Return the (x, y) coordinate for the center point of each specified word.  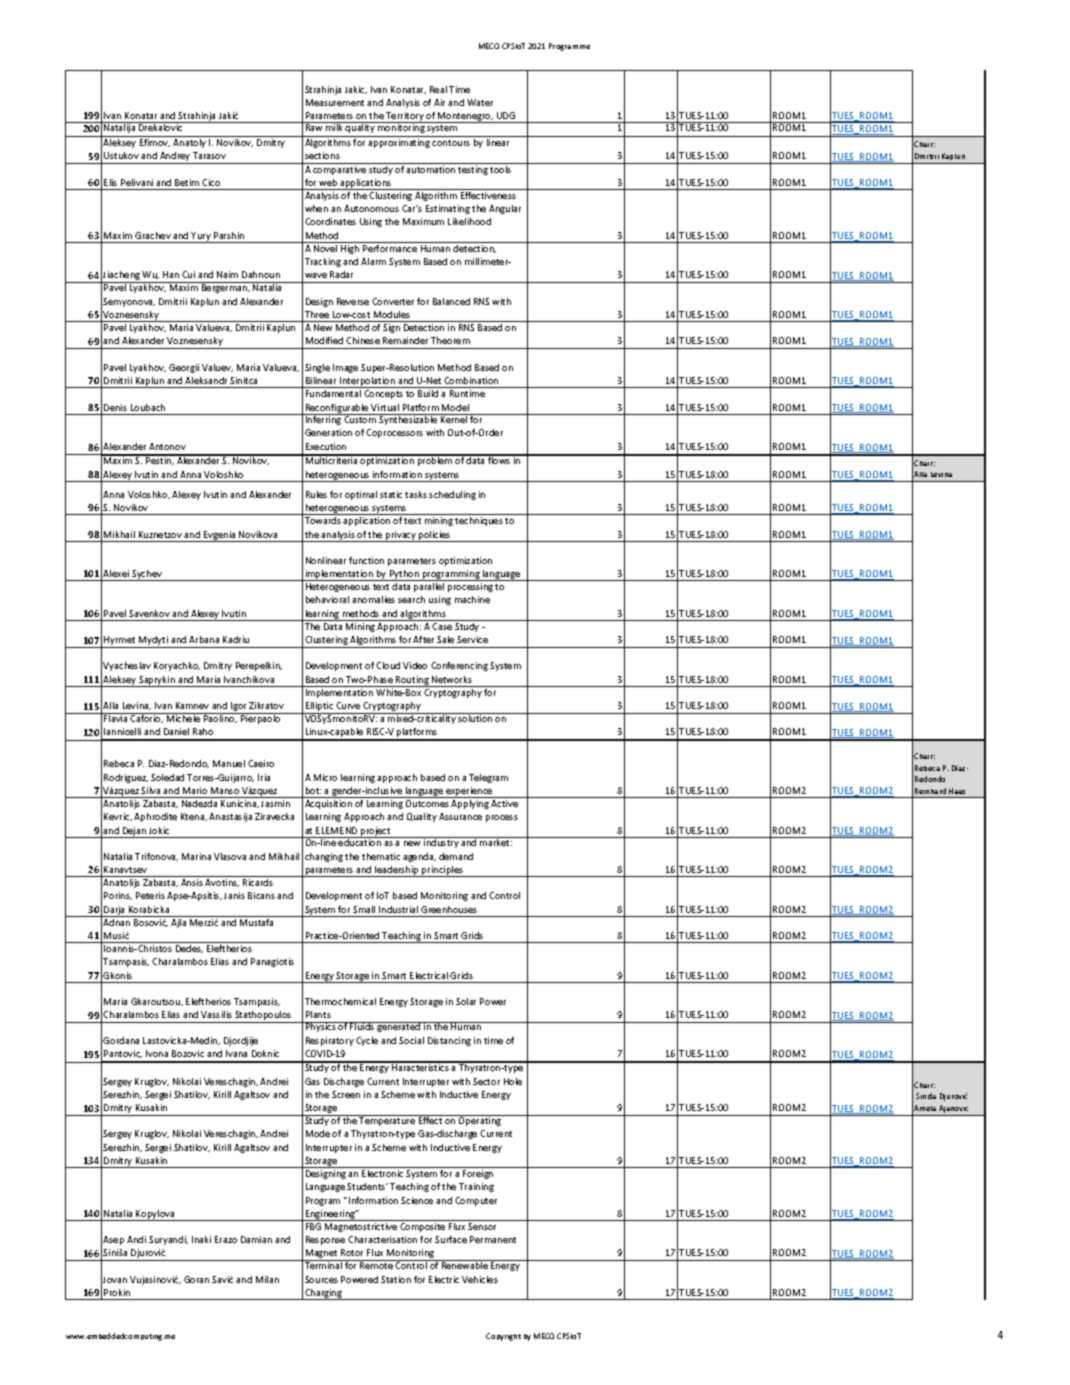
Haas (957, 791)
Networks (452, 679)
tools (500, 169)
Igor (239, 708)
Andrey (175, 158)
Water (480, 102)
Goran (196, 1279)
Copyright (503, 1337)
